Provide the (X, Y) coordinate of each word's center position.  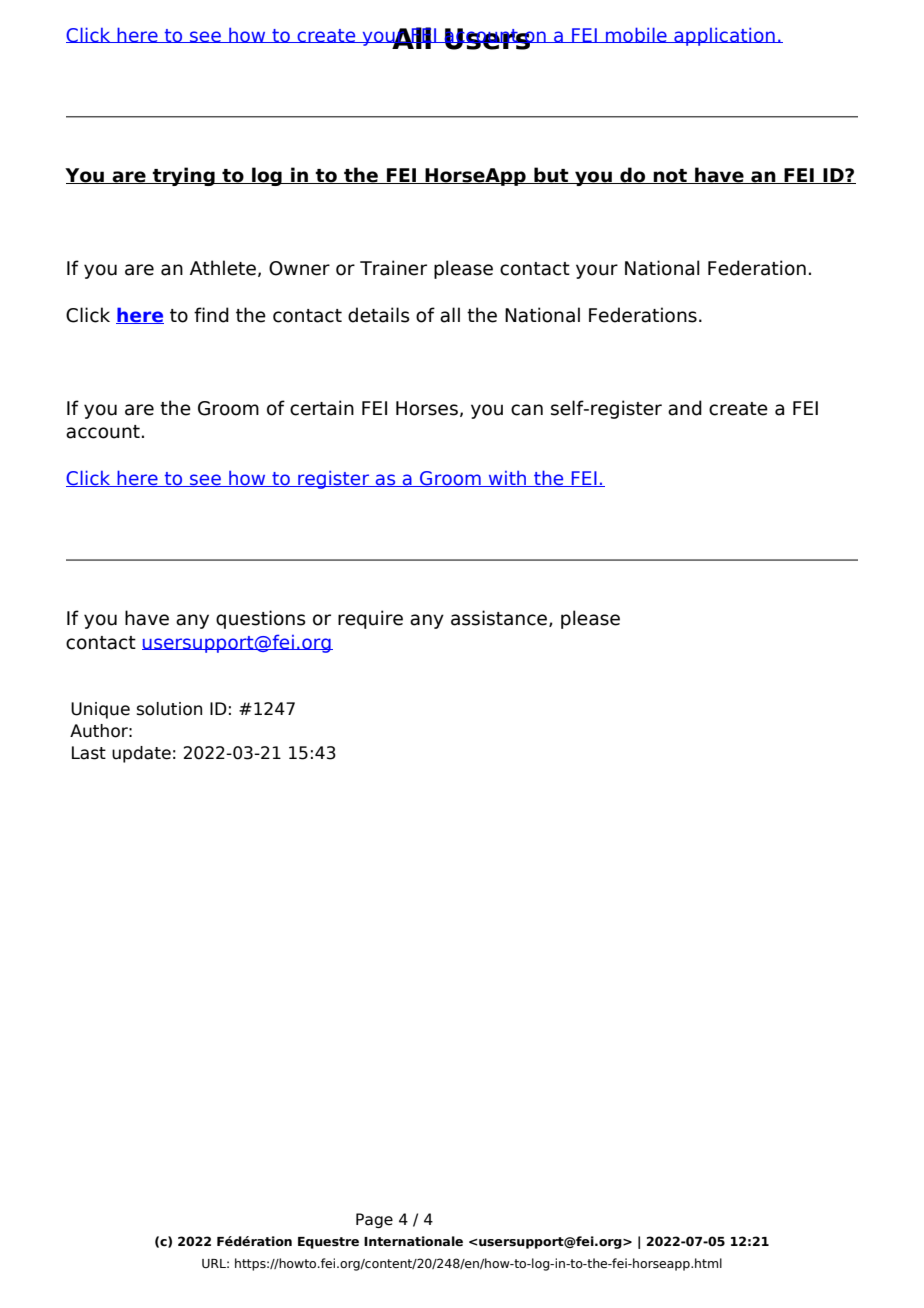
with (508, 479)
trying (184, 176)
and (685, 408)
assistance (500, 618)
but (551, 175)
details (379, 315)
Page (374, 1220)
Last (89, 753)
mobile (636, 35)
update (141, 754)
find (211, 315)
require (370, 619)
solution (169, 709)
